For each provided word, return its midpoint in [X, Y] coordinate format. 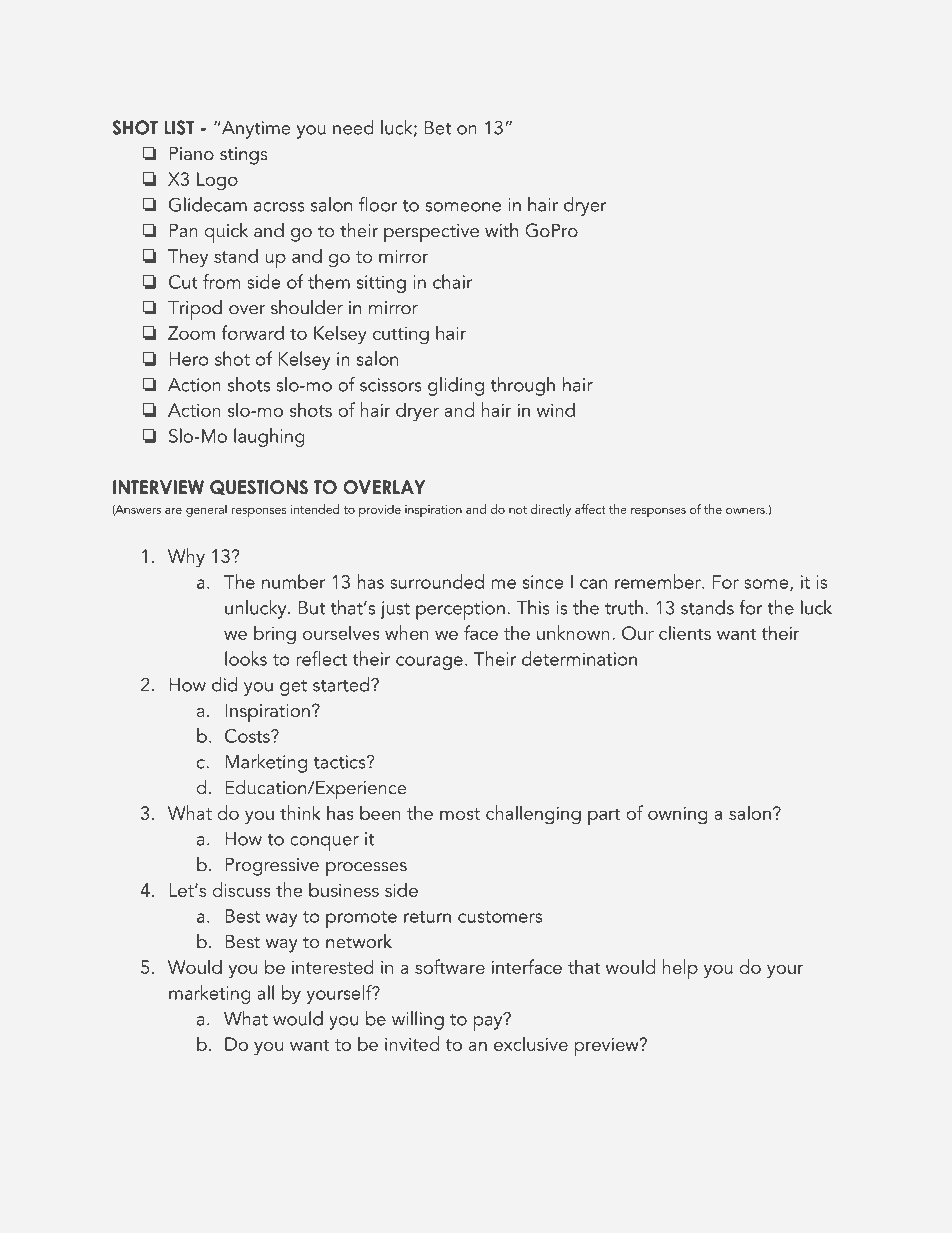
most [460, 814]
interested [333, 966]
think [300, 812]
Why [186, 558]
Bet [437, 128]
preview [608, 1047]
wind [556, 409]
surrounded [437, 581]
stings [244, 156]
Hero [188, 359]
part [604, 816]
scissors [391, 385]
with [501, 230]
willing [418, 1020]
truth [624, 607]
